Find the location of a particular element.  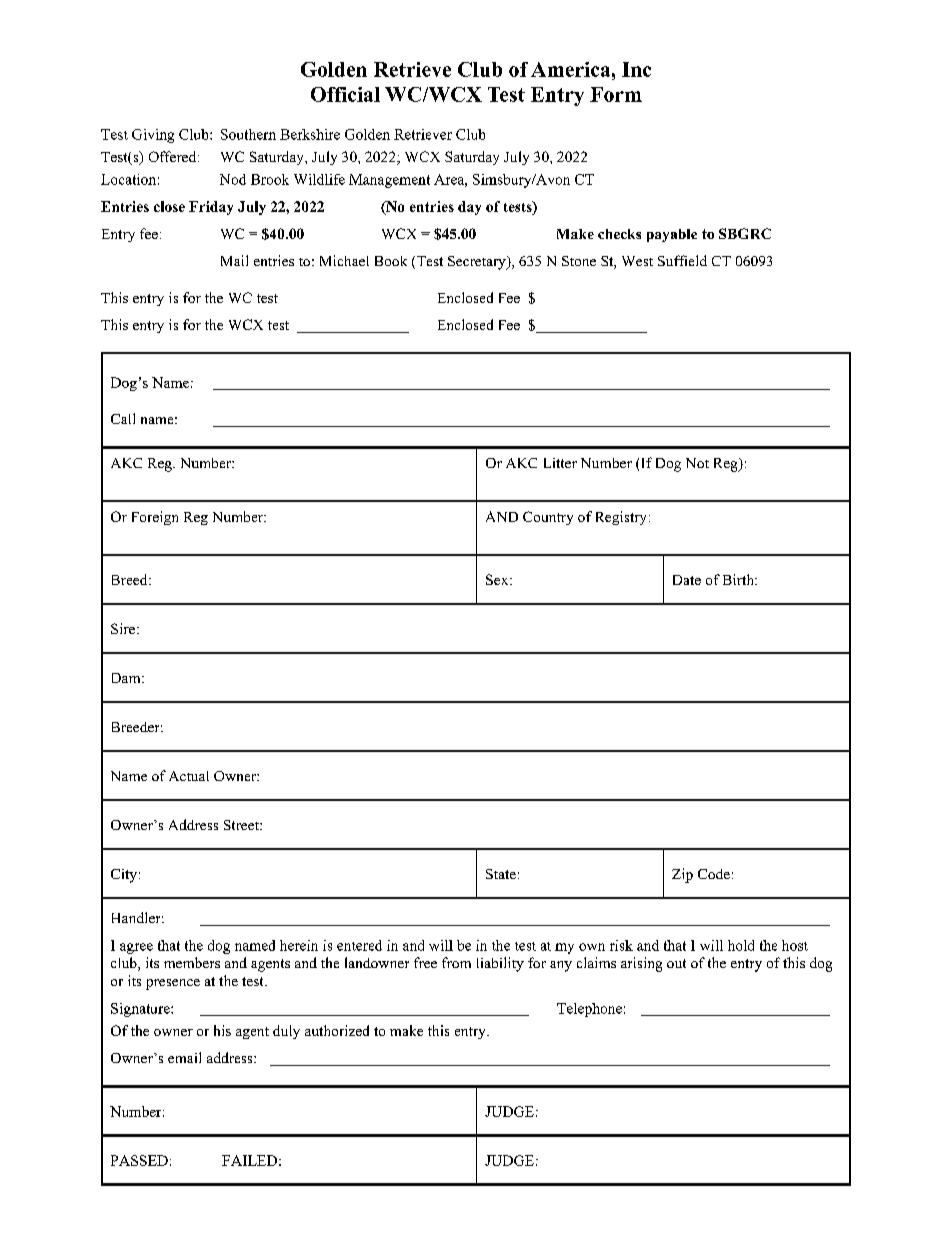

Southern is located at coordinates (248, 134).
